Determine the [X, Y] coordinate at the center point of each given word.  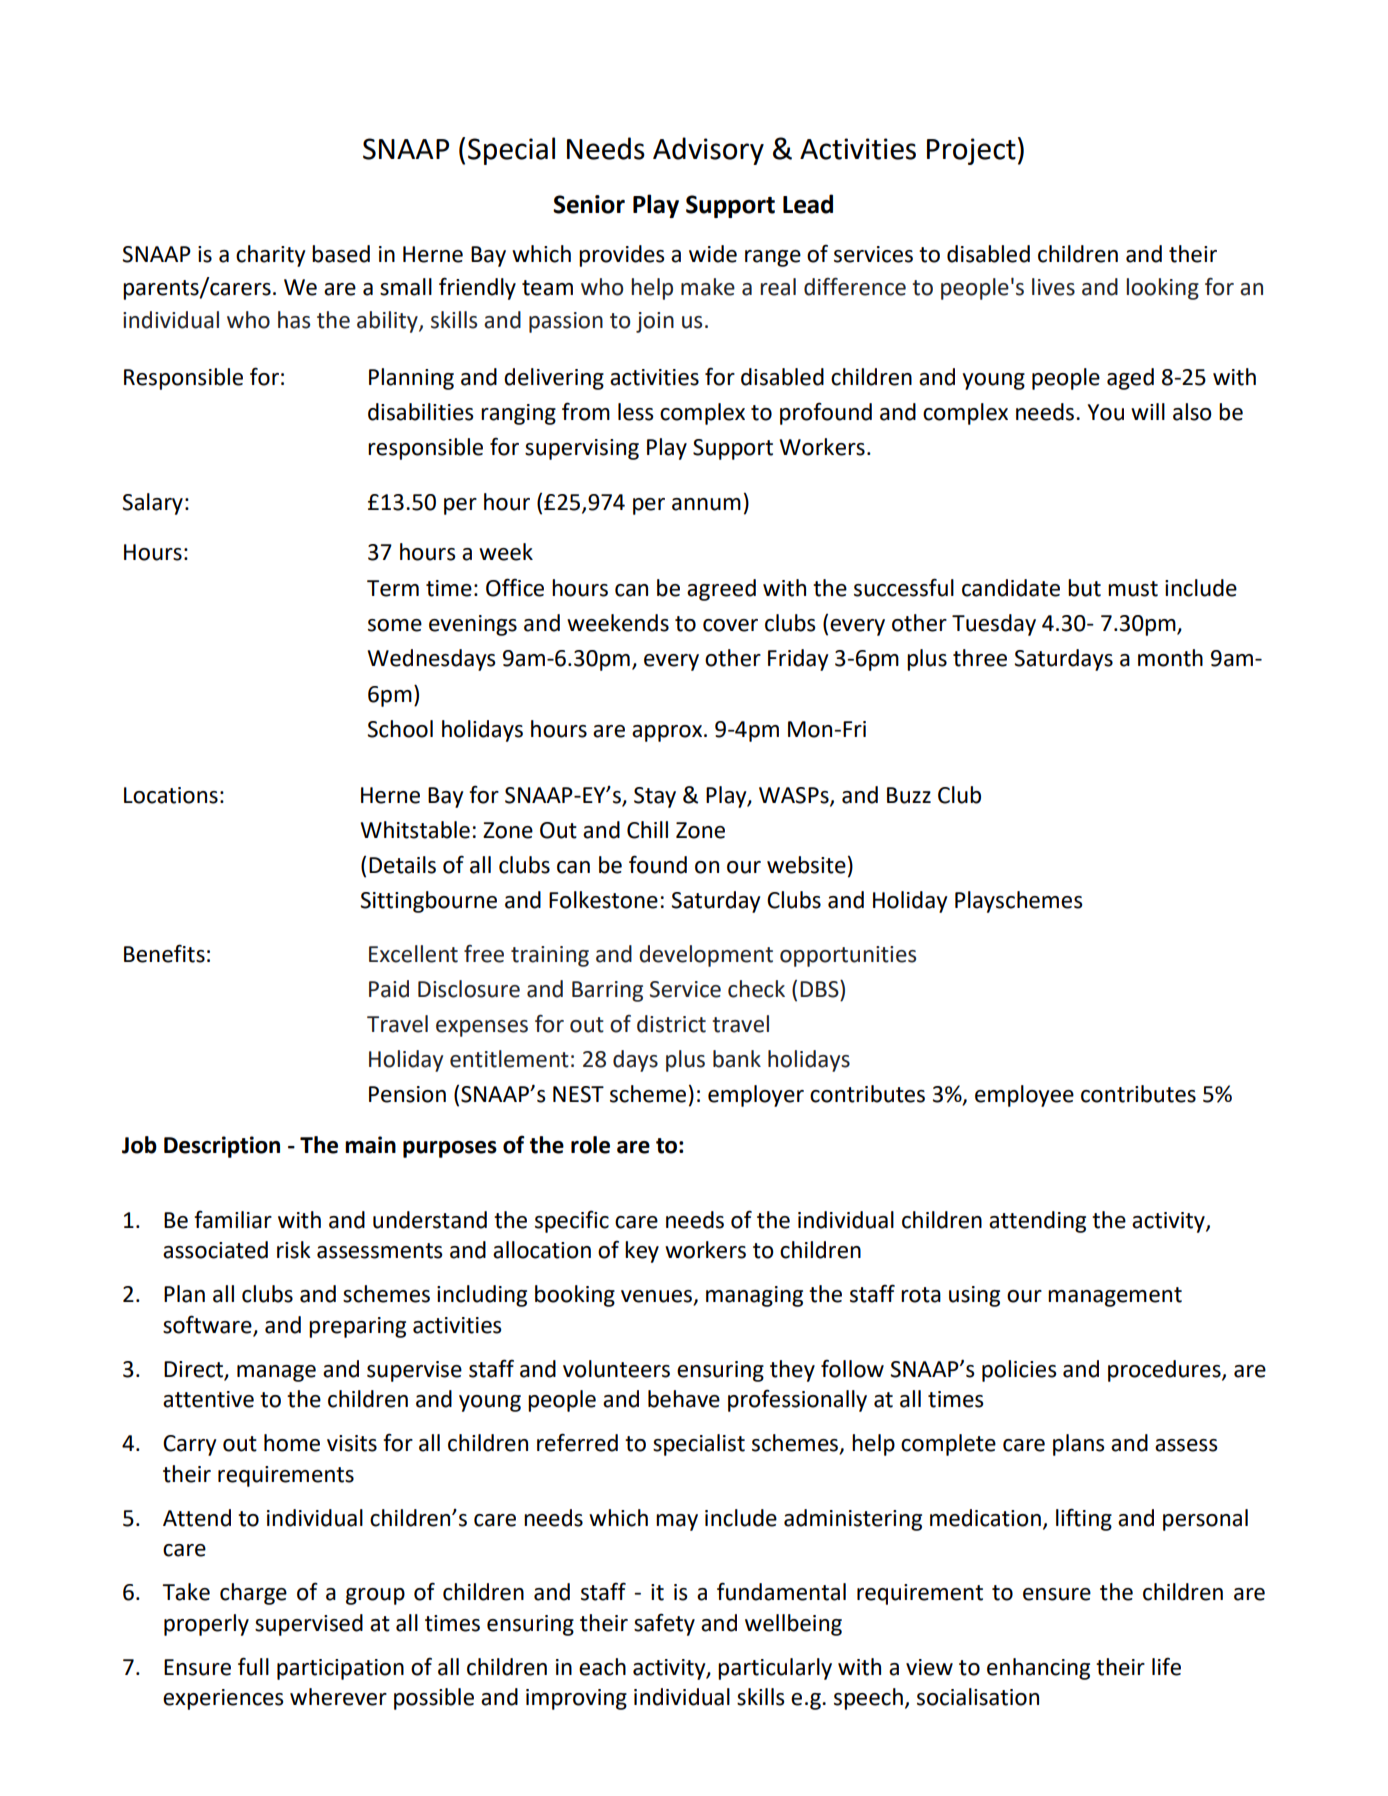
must [1133, 589]
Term [393, 588]
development [706, 956]
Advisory [708, 151]
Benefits [164, 953]
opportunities [848, 956]
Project [971, 151]
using [974, 1296]
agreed [721, 590]
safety [664, 1624]
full [253, 1666]
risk [294, 1250]
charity [270, 256]
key [642, 1252]
